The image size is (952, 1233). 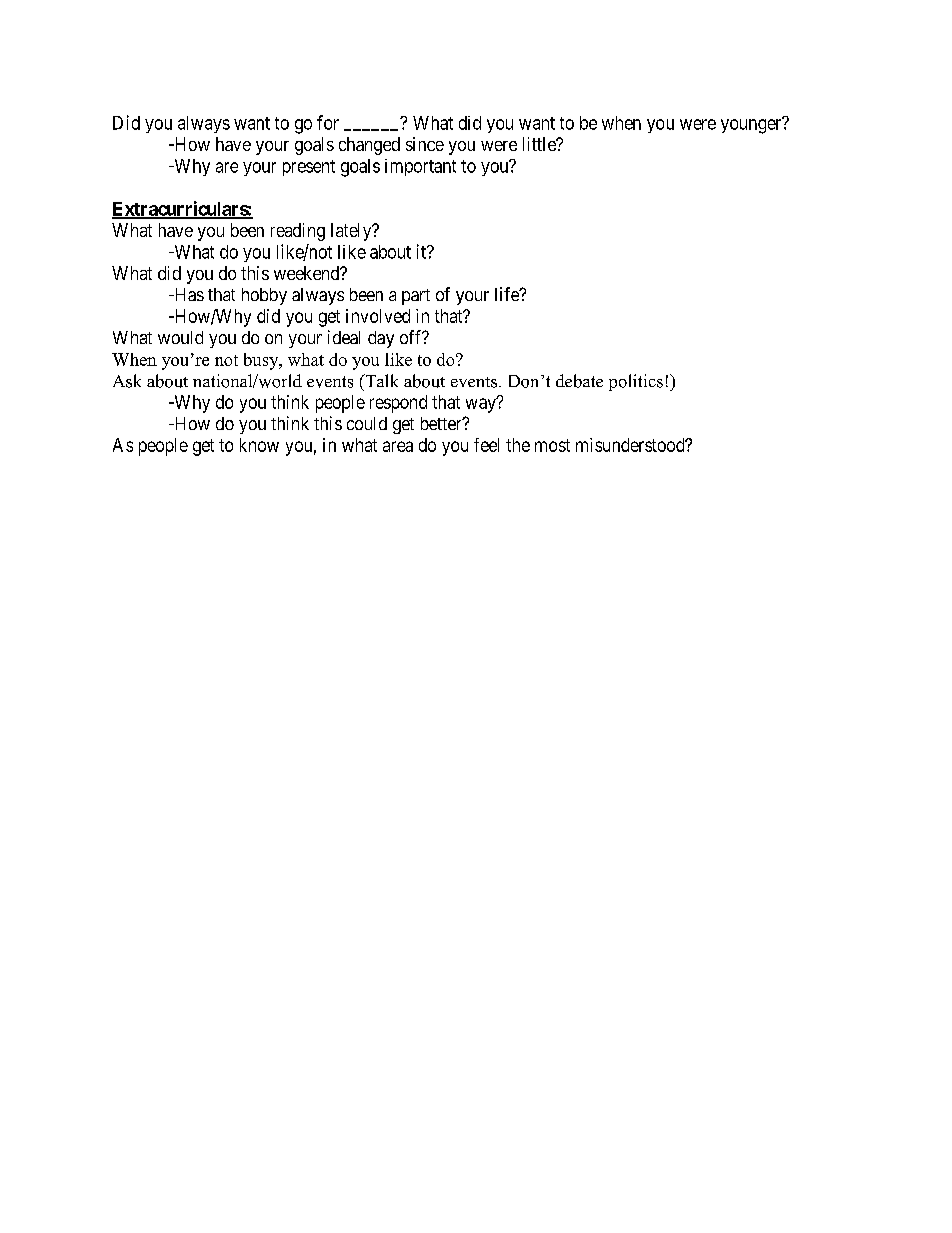 What do you see at coordinates (328, 122) in the image?
I see `for` at bounding box center [328, 122].
